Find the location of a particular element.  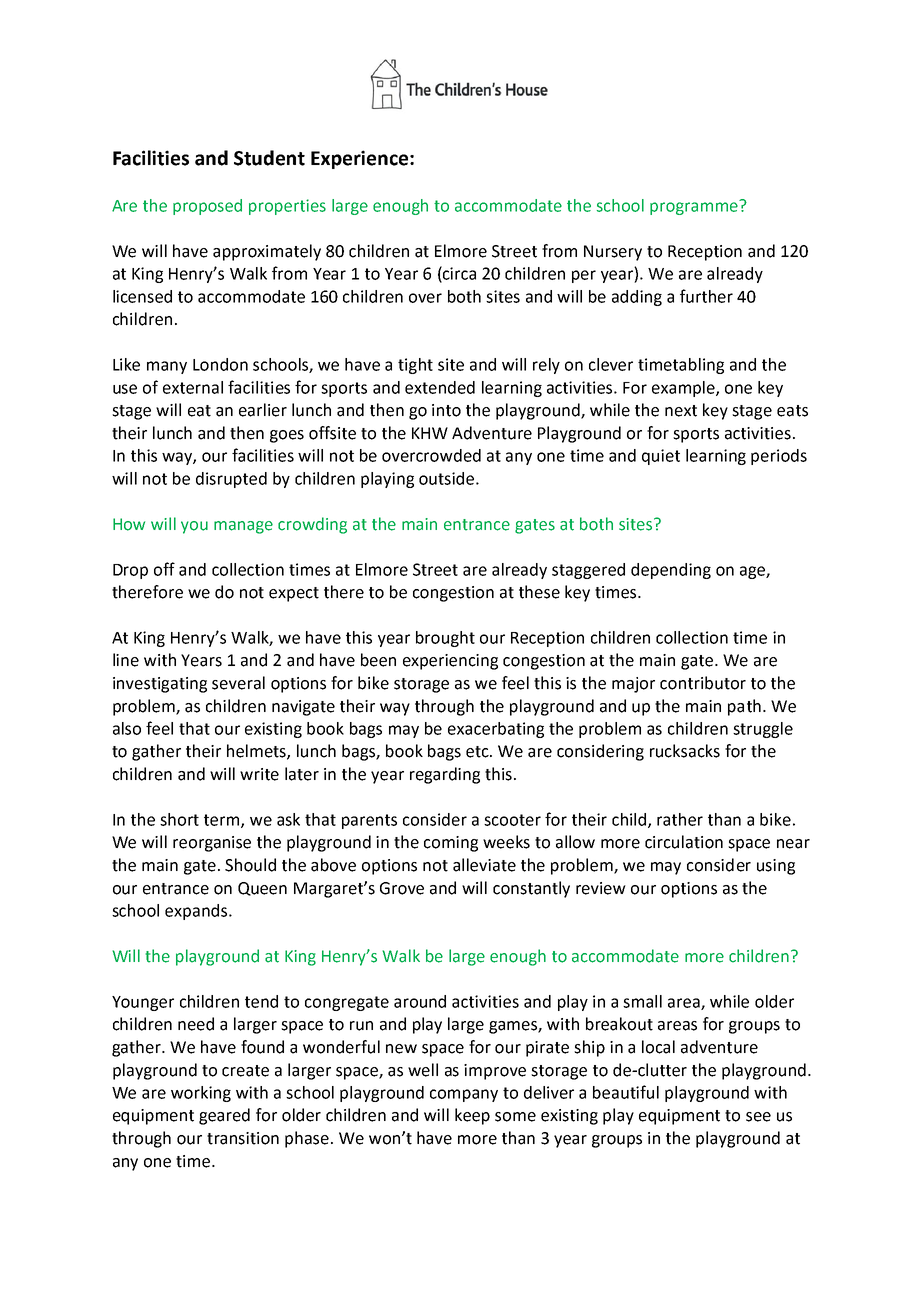

keep is located at coordinates (472, 1116).
